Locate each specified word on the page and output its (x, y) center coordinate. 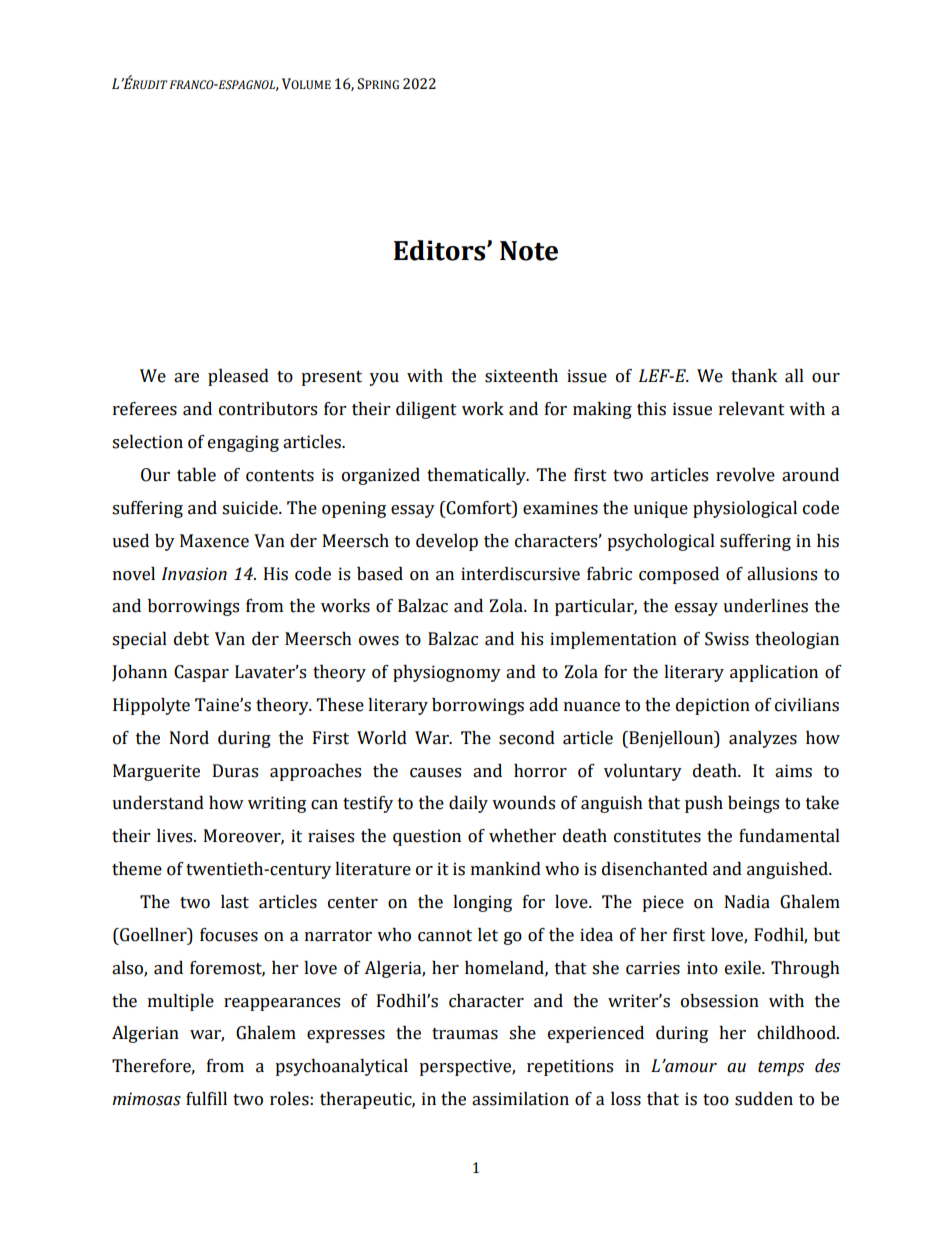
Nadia (747, 902)
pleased (238, 377)
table (196, 475)
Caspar (201, 673)
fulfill (206, 1099)
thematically (477, 476)
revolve (745, 475)
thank (754, 376)
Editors (441, 250)
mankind (506, 869)
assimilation (520, 1099)
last (235, 902)
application (774, 673)
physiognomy (447, 673)
